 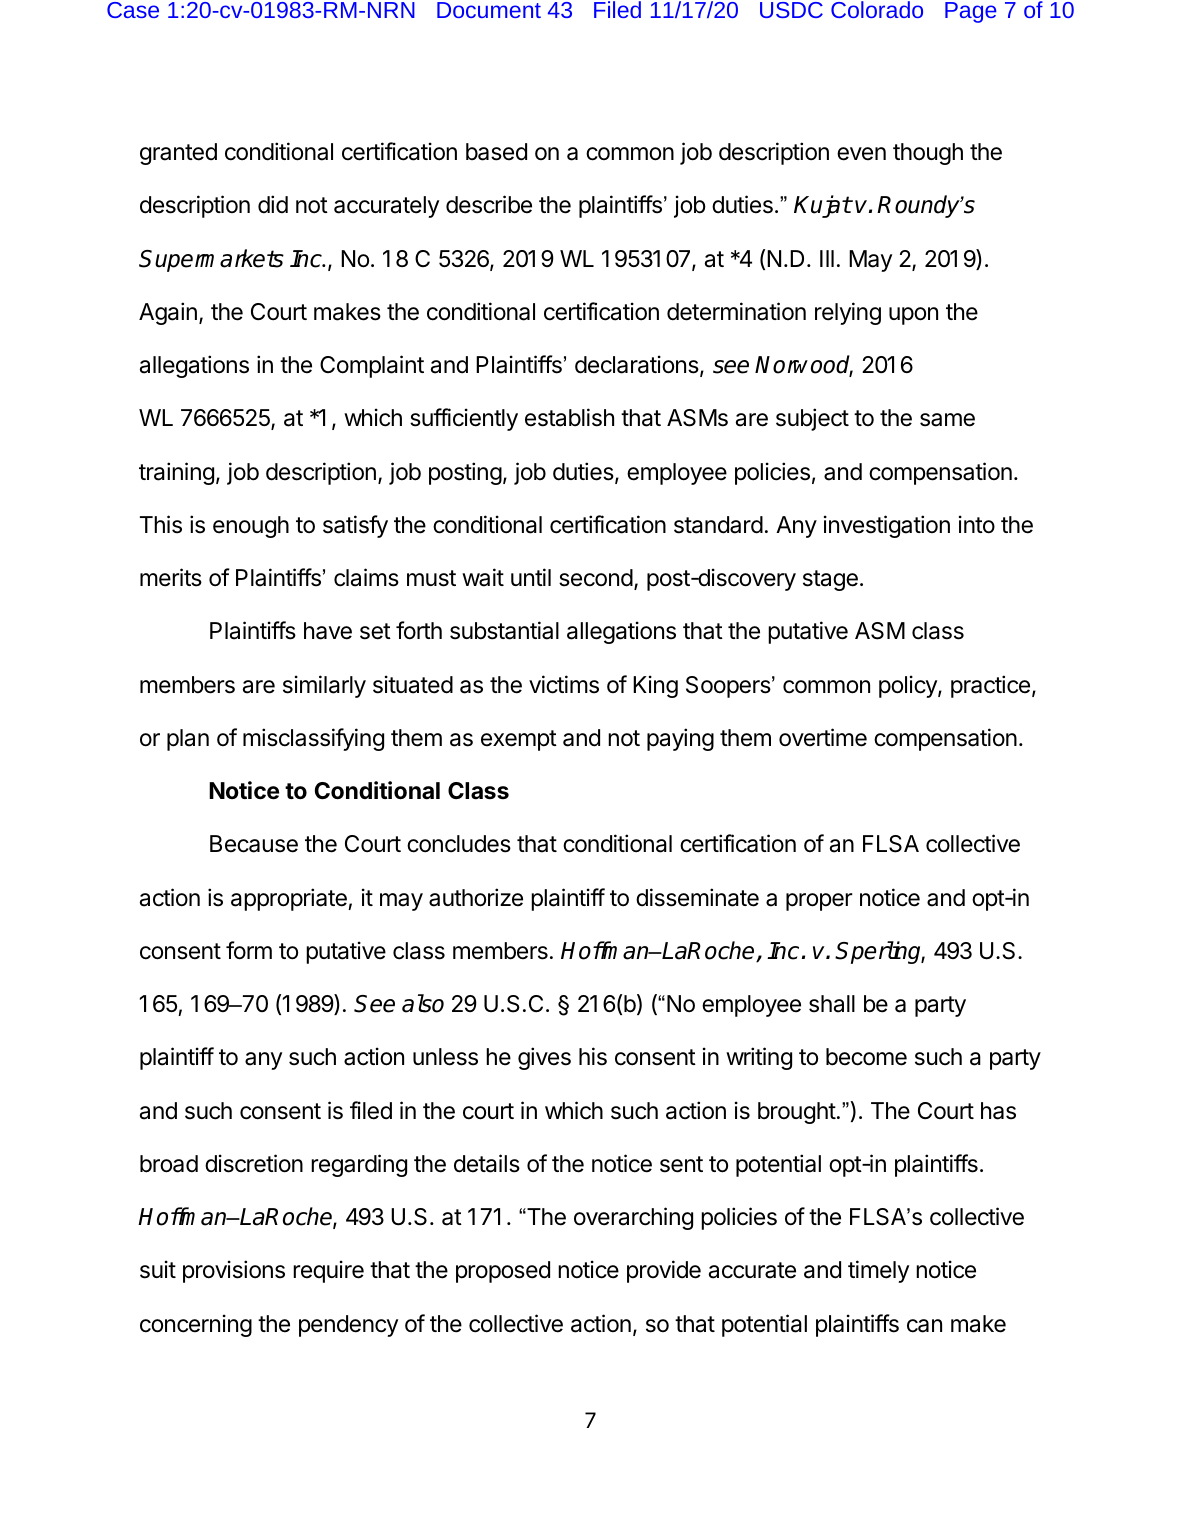 I want to click on second, so click(x=596, y=578).
